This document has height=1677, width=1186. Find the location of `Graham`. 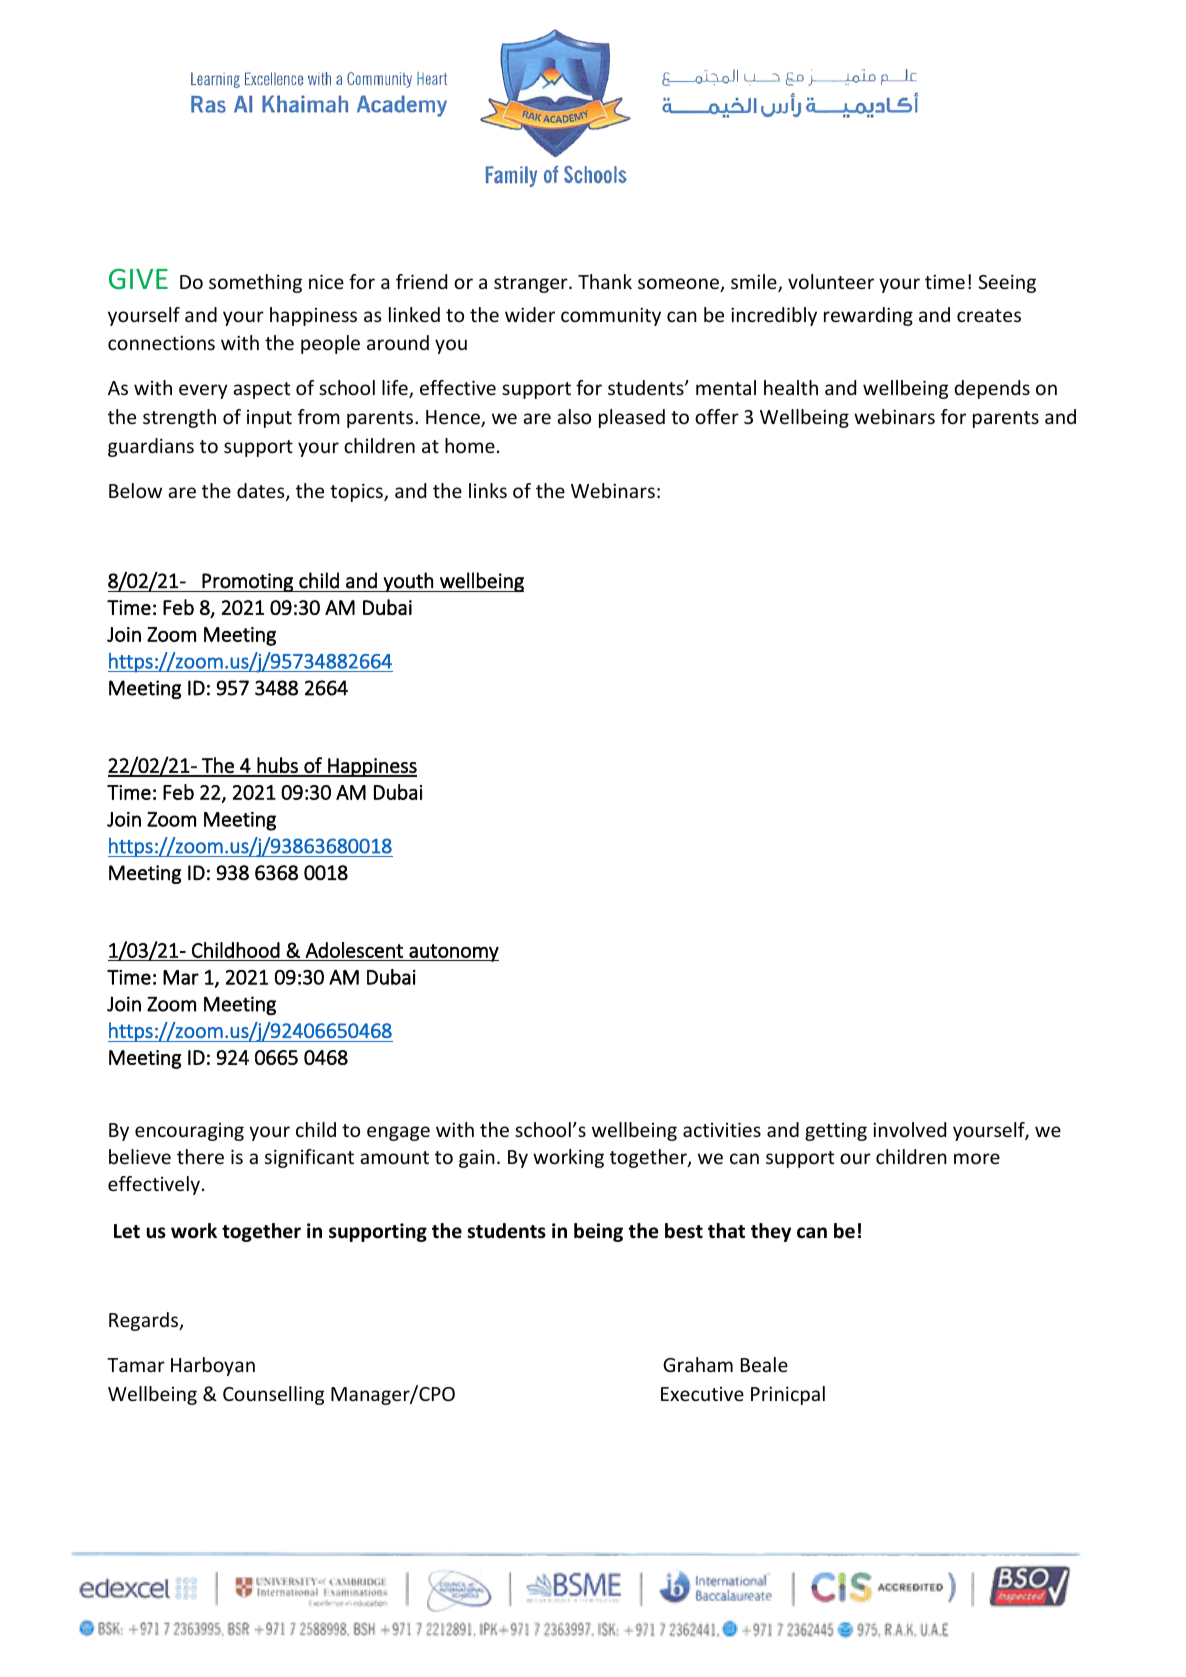

Graham is located at coordinates (698, 1364).
